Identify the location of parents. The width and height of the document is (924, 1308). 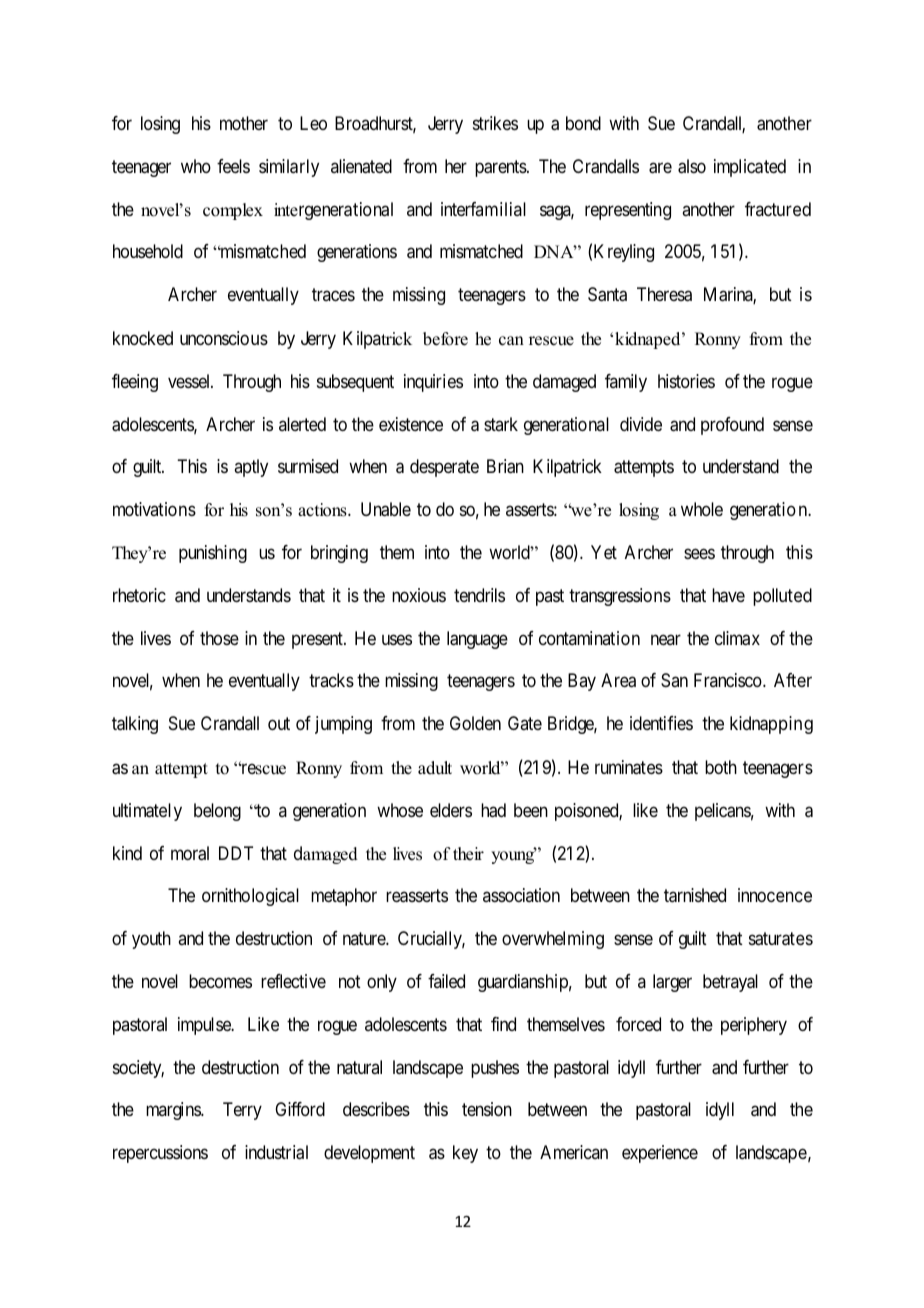
(501, 168).
